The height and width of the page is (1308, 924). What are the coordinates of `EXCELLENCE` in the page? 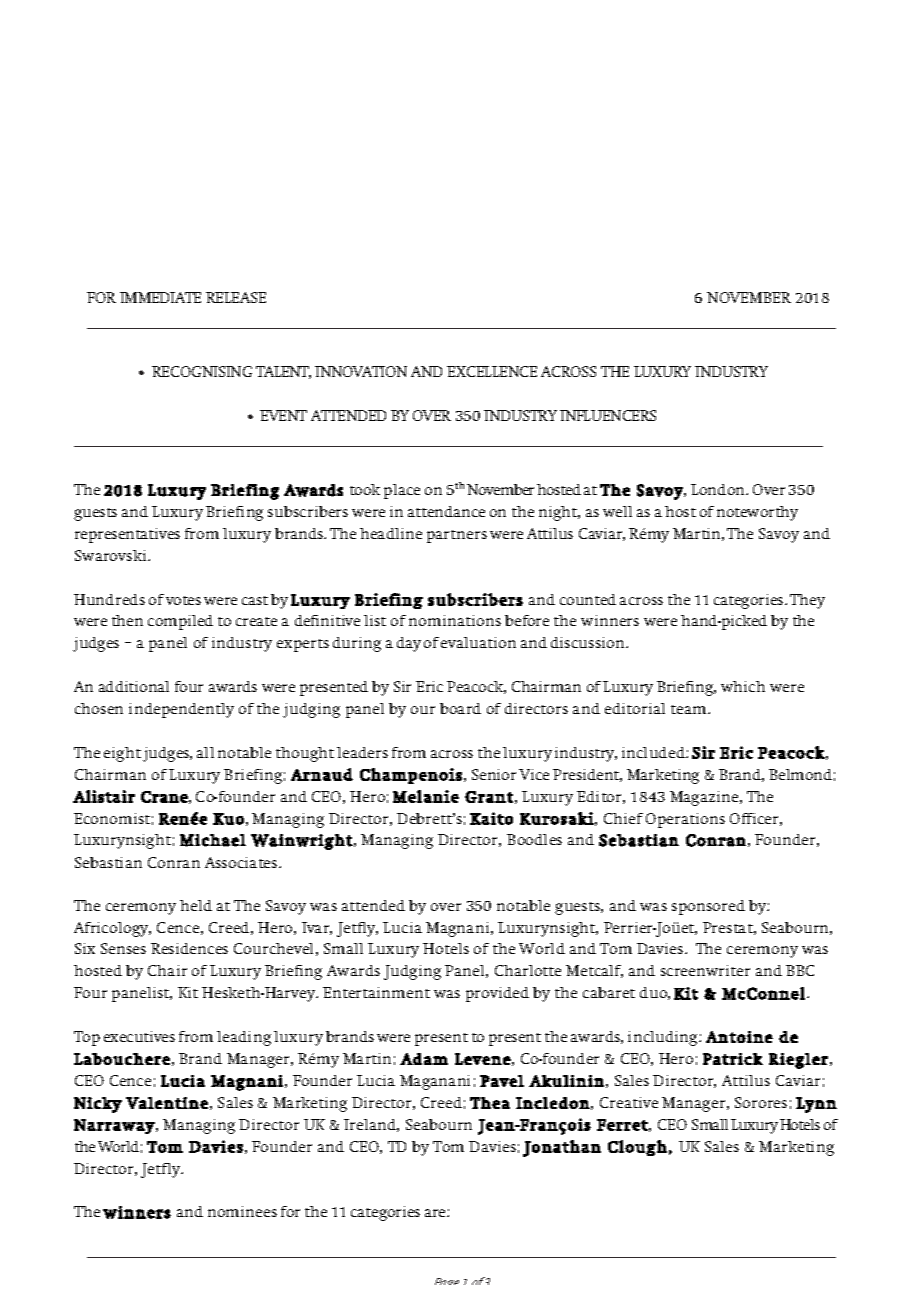 It's located at (492, 371).
